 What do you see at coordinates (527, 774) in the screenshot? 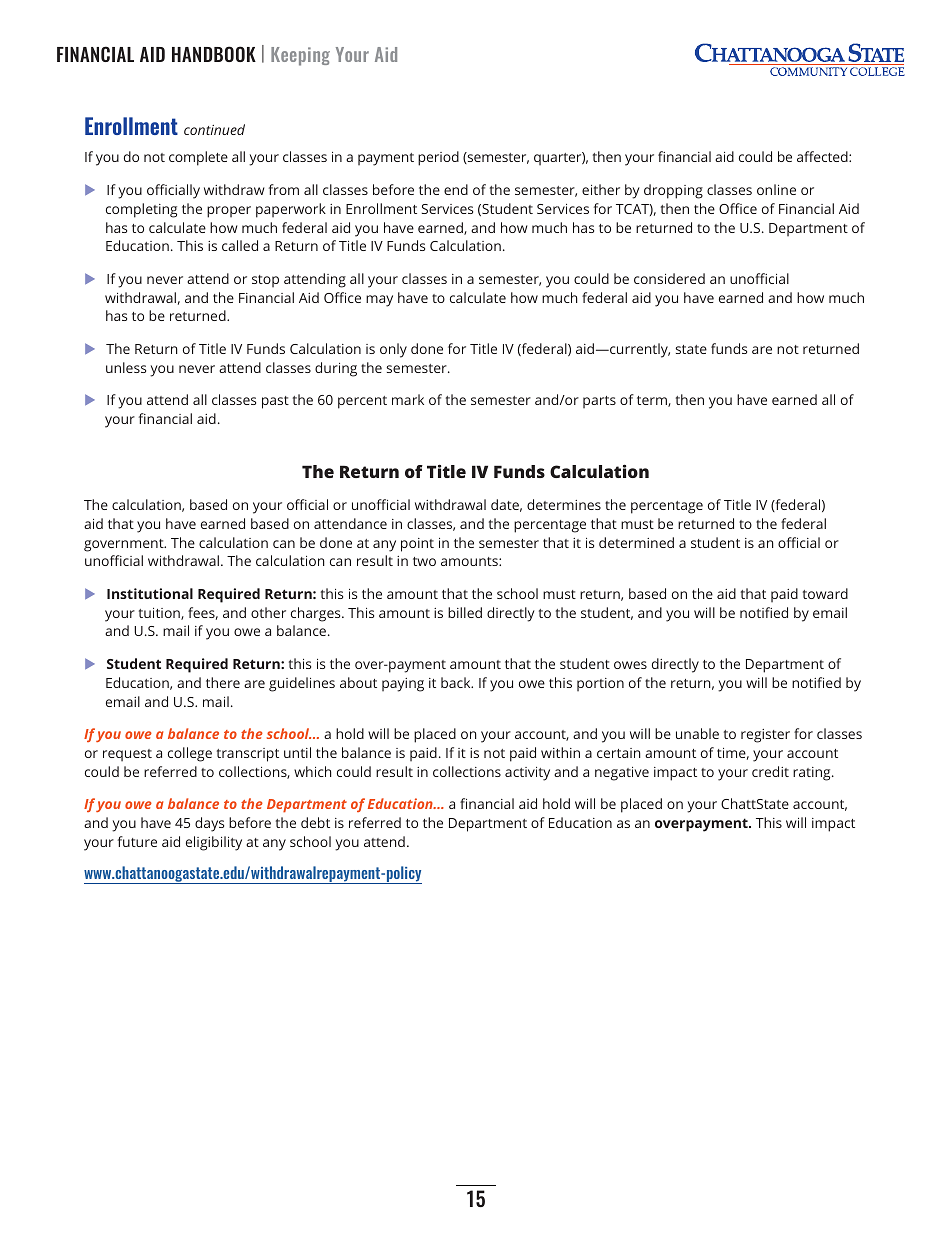
I see `activity` at bounding box center [527, 774].
